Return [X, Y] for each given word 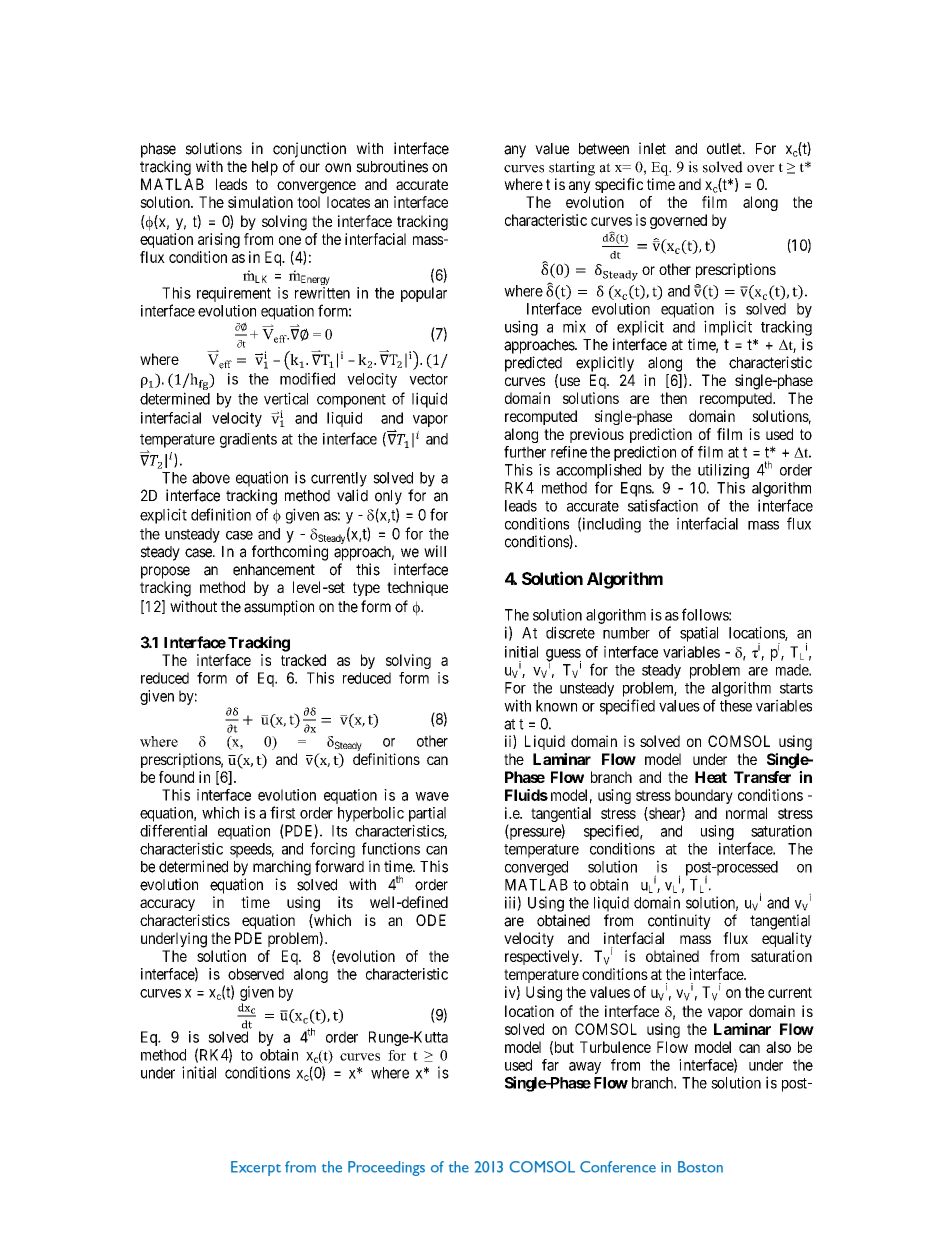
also [778, 1047]
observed [256, 974]
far [550, 1065]
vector [428, 379]
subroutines [392, 166]
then [673, 398]
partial [427, 814]
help [265, 168]
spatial [699, 634]
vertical [286, 398]
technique [417, 588]
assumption [279, 608]
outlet [725, 149]
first [283, 812]
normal [746, 813]
